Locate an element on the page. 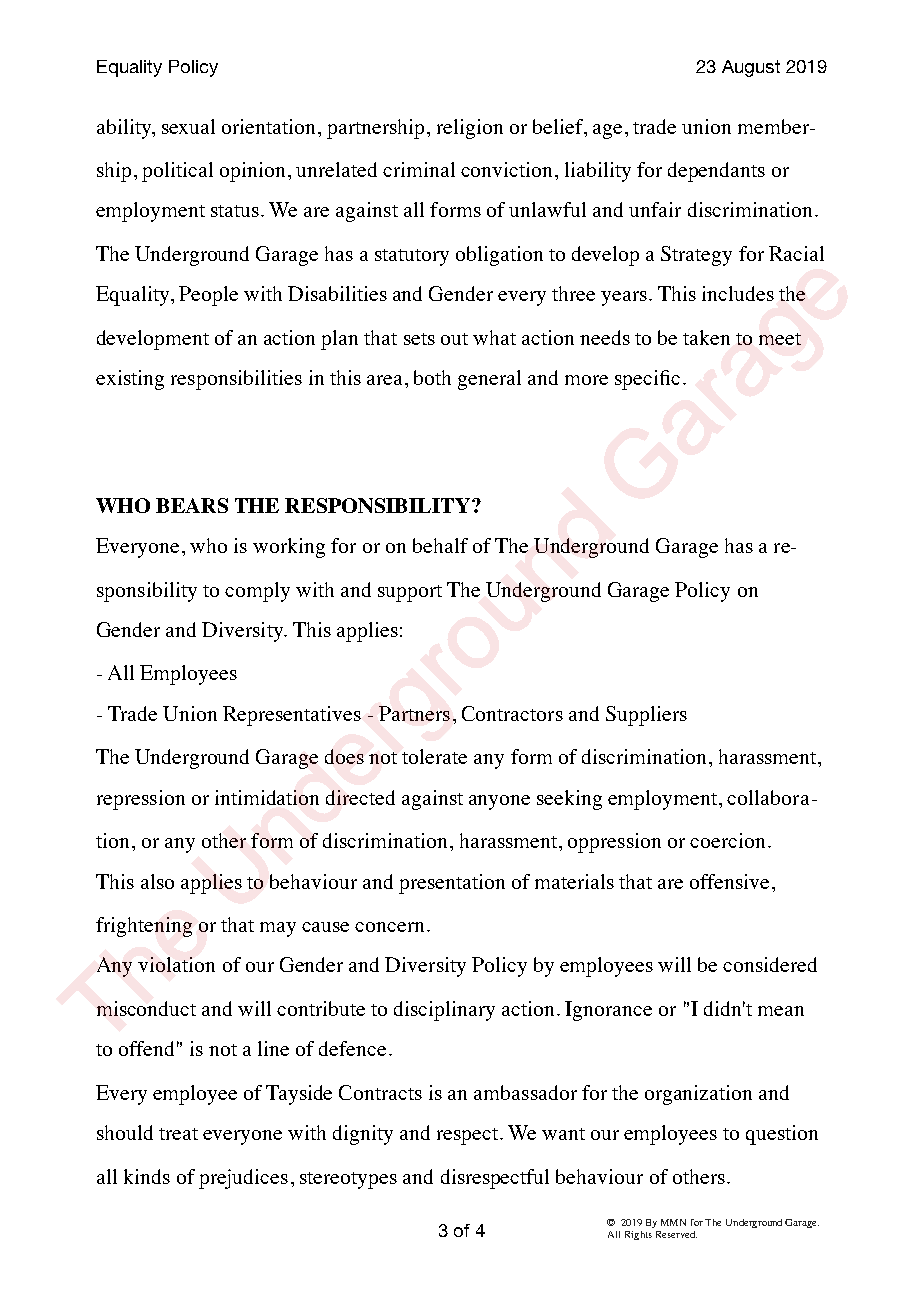 Image resolution: width=924 pixels, height=1308 pixels. August is located at coordinates (751, 68).
